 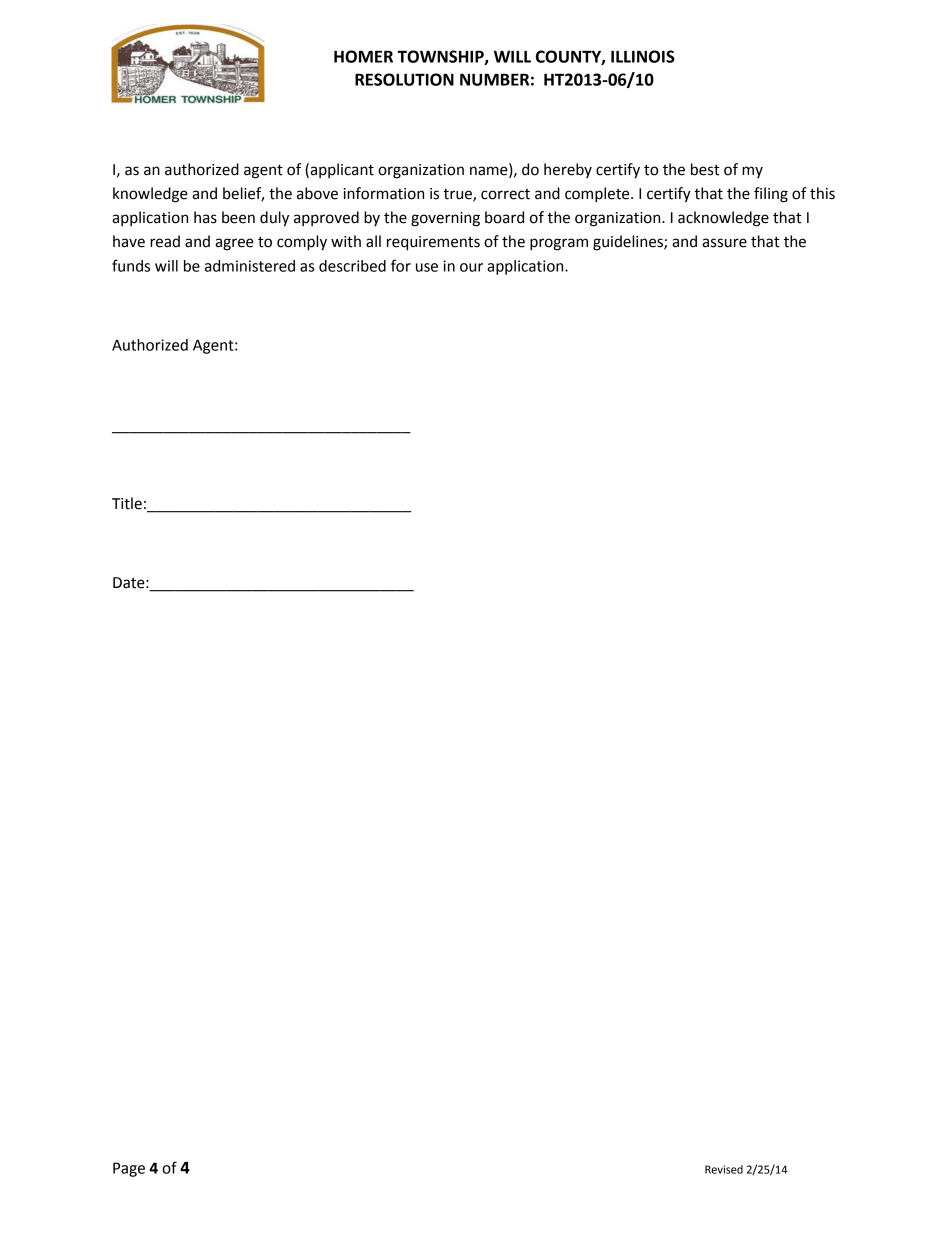 I want to click on guidelines, so click(x=629, y=243).
